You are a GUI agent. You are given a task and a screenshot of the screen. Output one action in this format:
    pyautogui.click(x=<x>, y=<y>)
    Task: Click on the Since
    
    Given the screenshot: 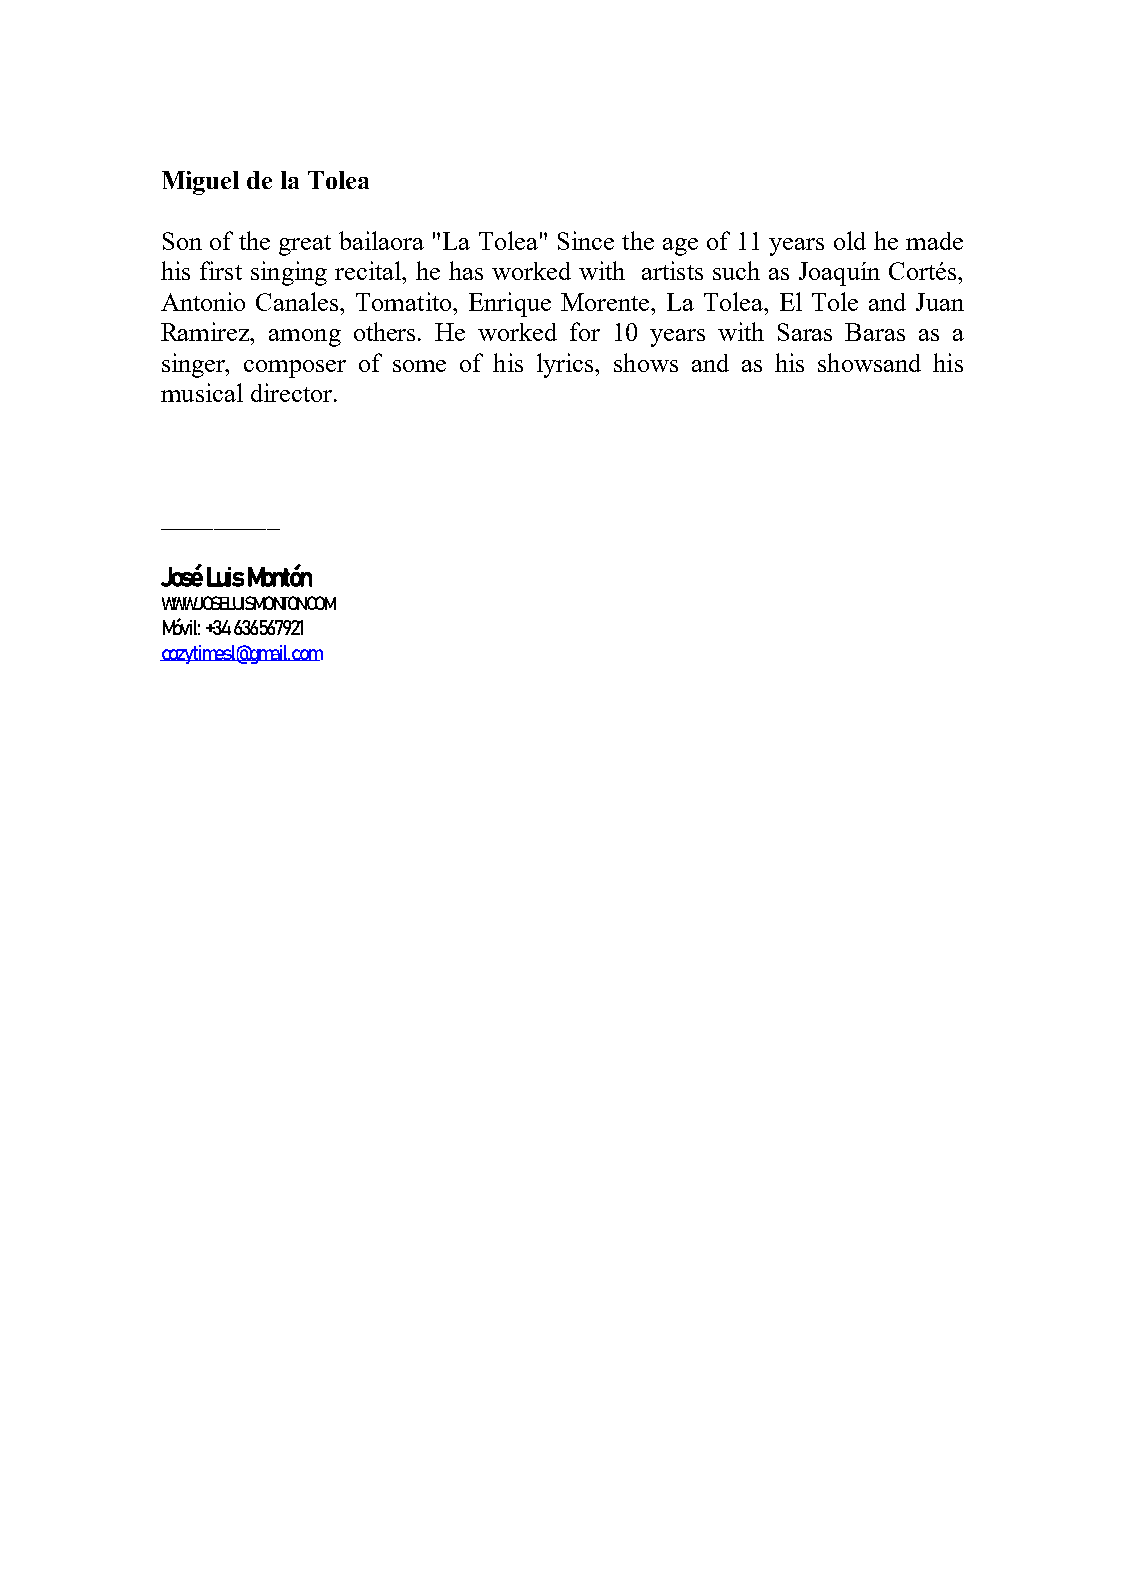 What is the action you would take?
    pyautogui.click(x=586, y=240)
